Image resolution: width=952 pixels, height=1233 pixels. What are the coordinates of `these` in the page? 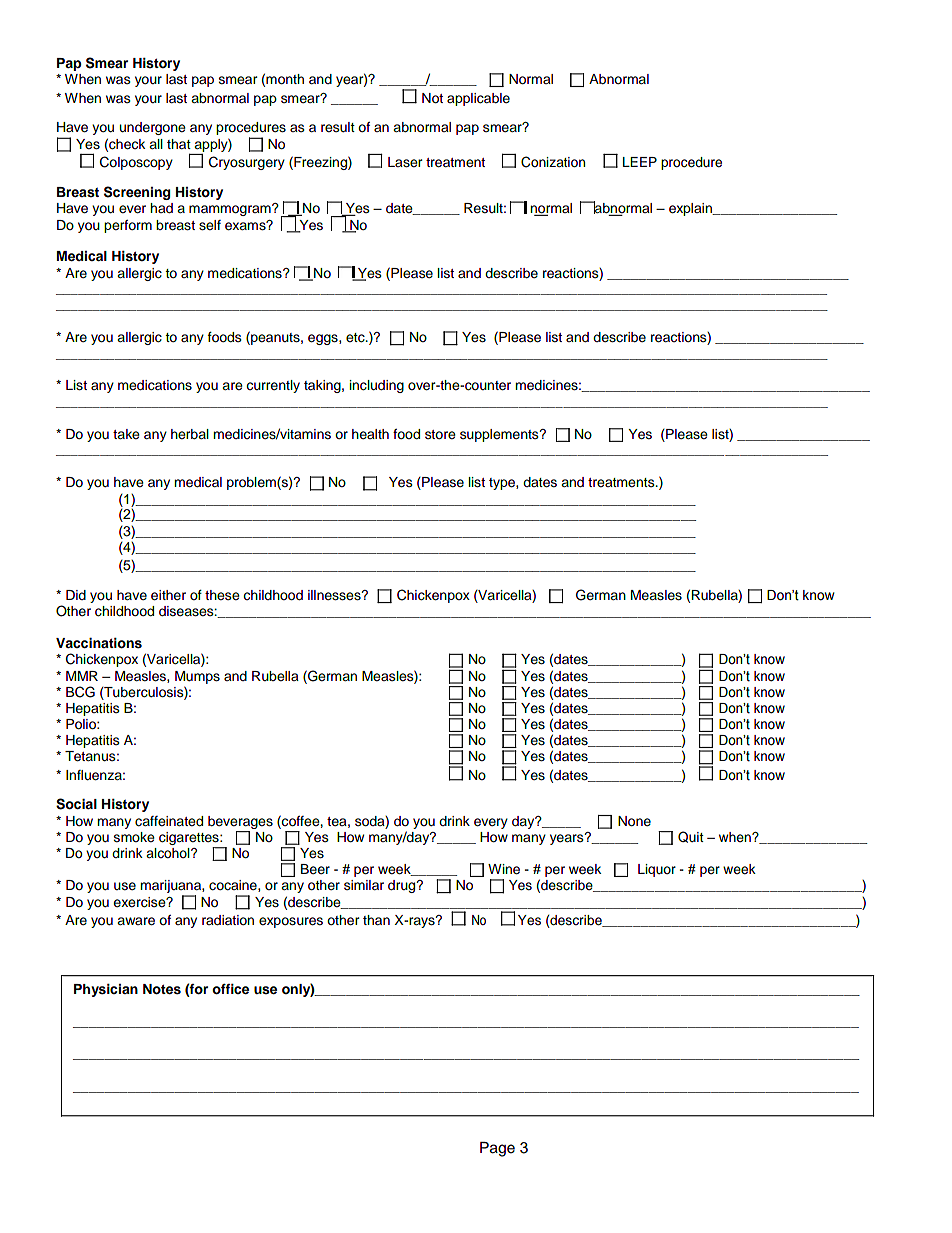 It's located at (222, 595).
